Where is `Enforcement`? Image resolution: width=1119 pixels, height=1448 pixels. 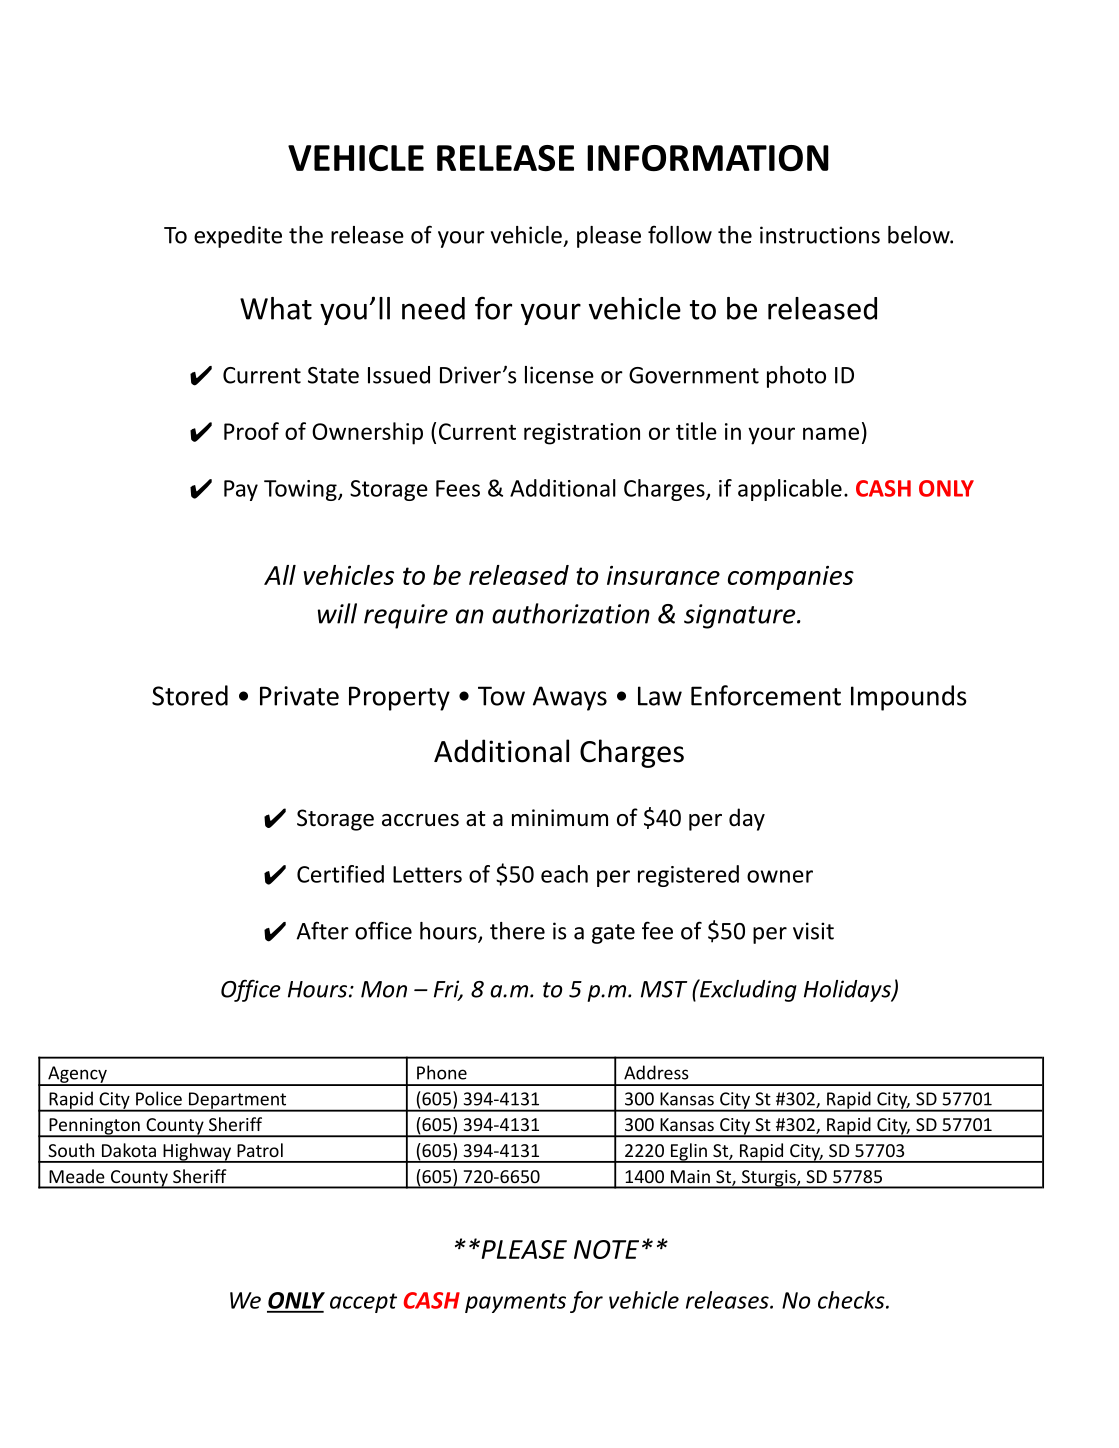 Enforcement is located at coordinates (766, 695).
